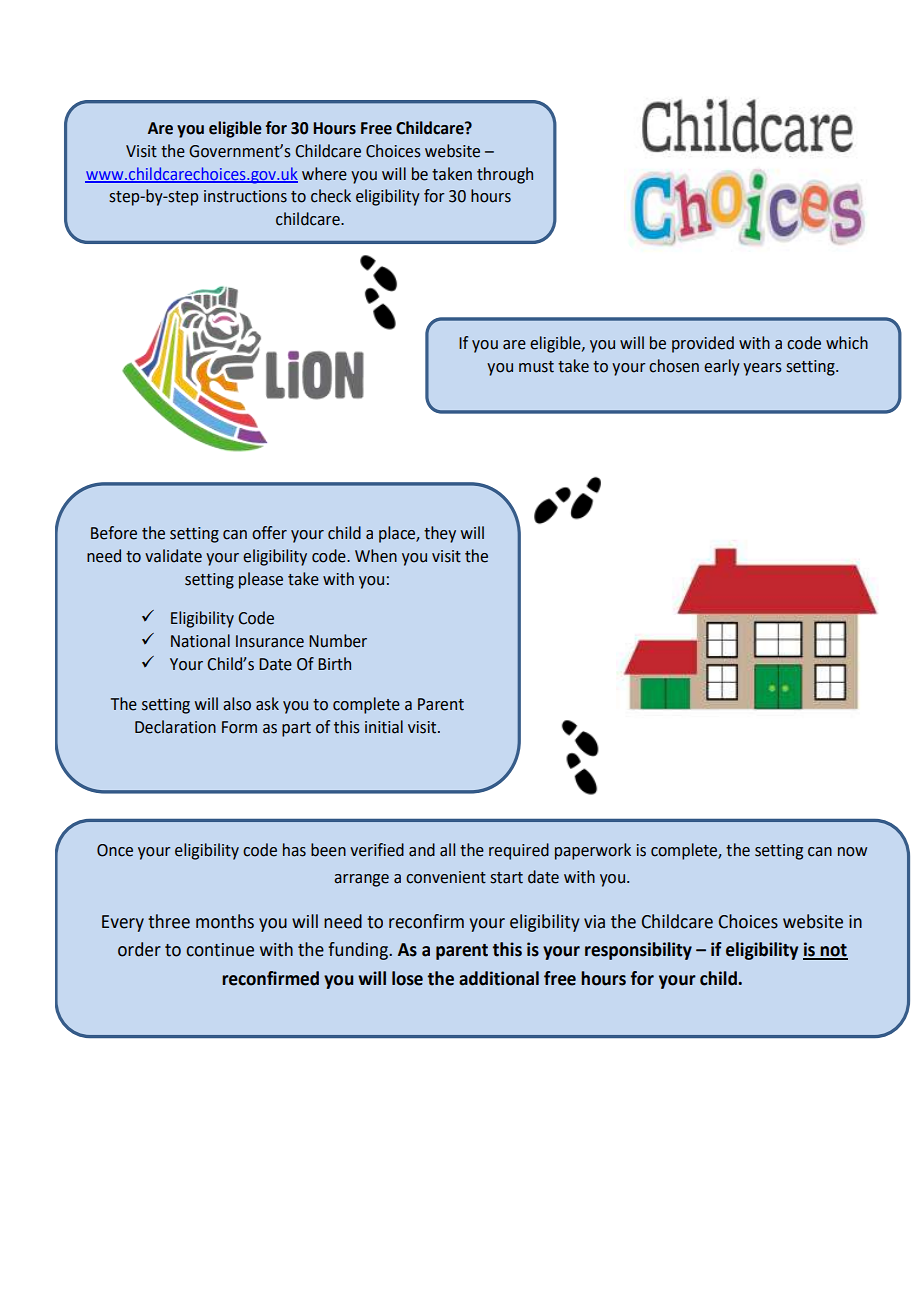 The image size is (924, 1308). I want to click on continue, so click(220, 950).
